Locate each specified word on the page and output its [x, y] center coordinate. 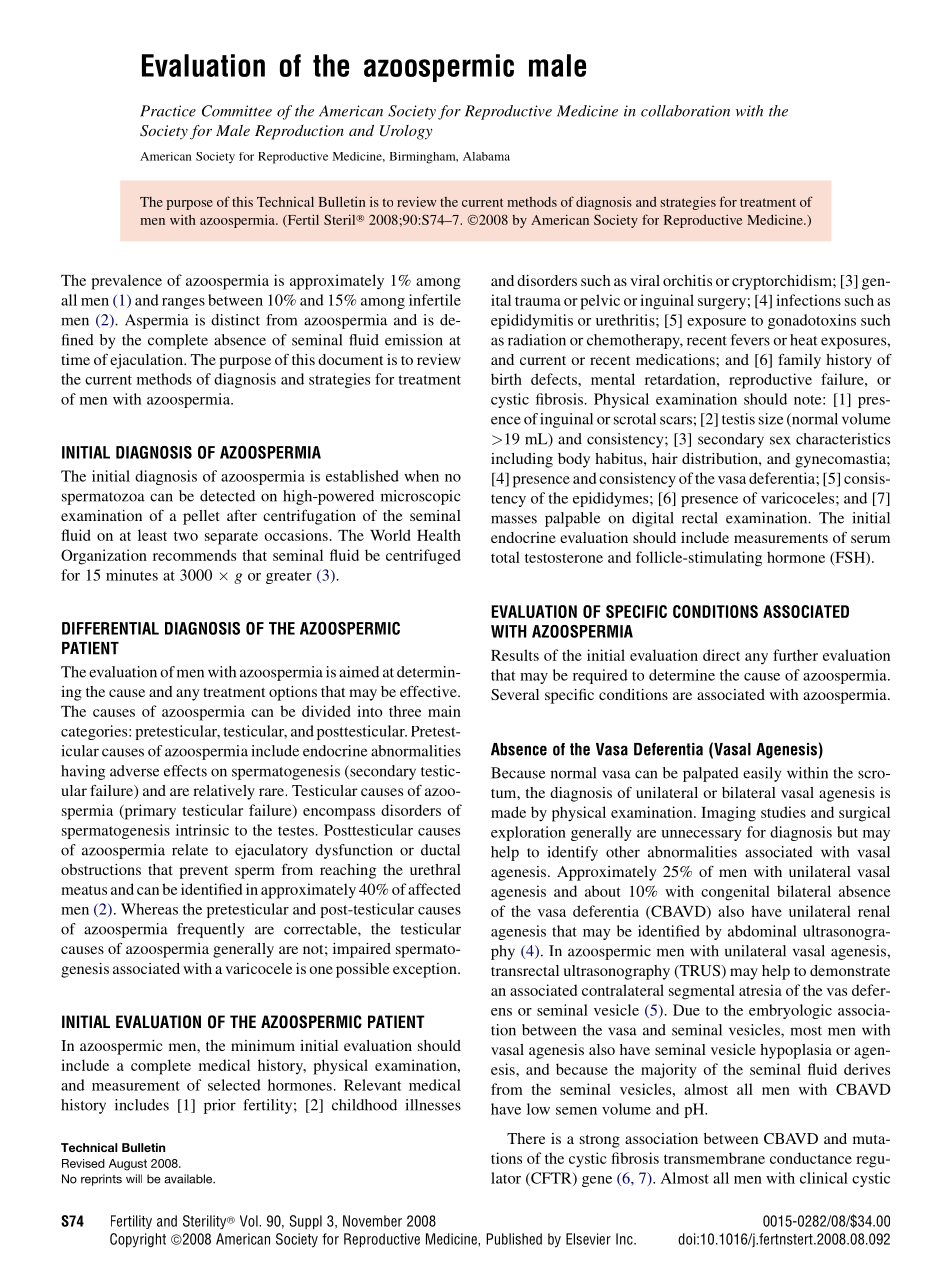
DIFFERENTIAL [110, 628]
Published [514, 1239]
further [795, 655]
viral [645, 280]
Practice [168, 111]
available [189, 1179]
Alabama [486, 156]
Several [515, 694]
